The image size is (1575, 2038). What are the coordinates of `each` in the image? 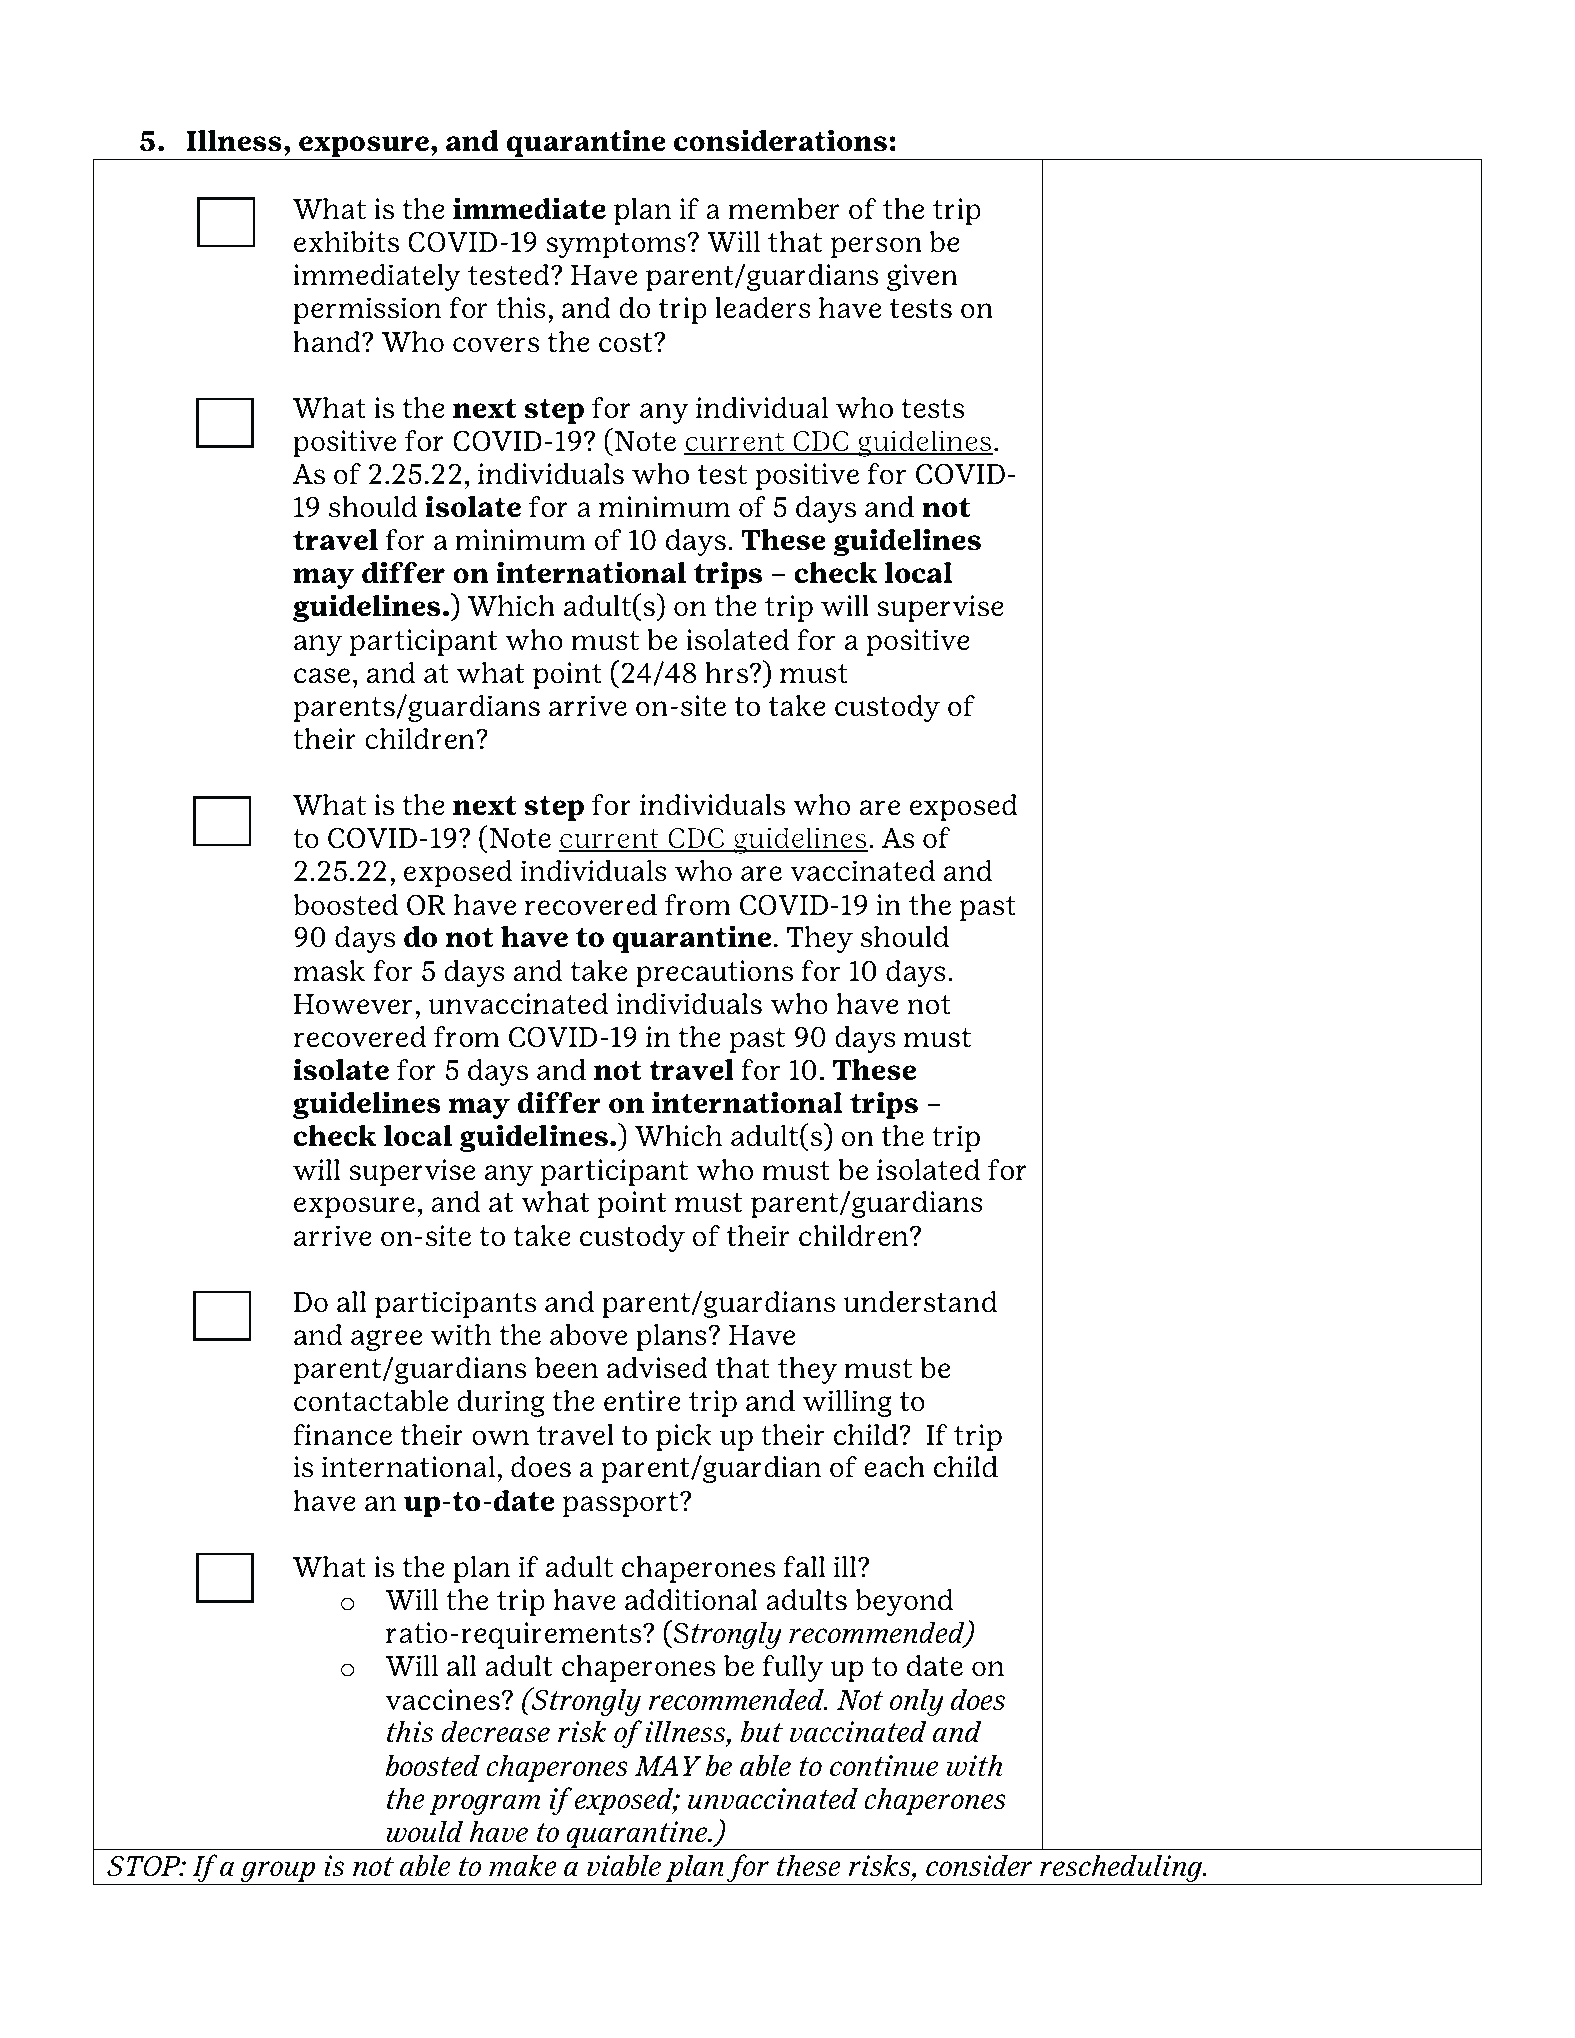 It's located at (894, 1467).
